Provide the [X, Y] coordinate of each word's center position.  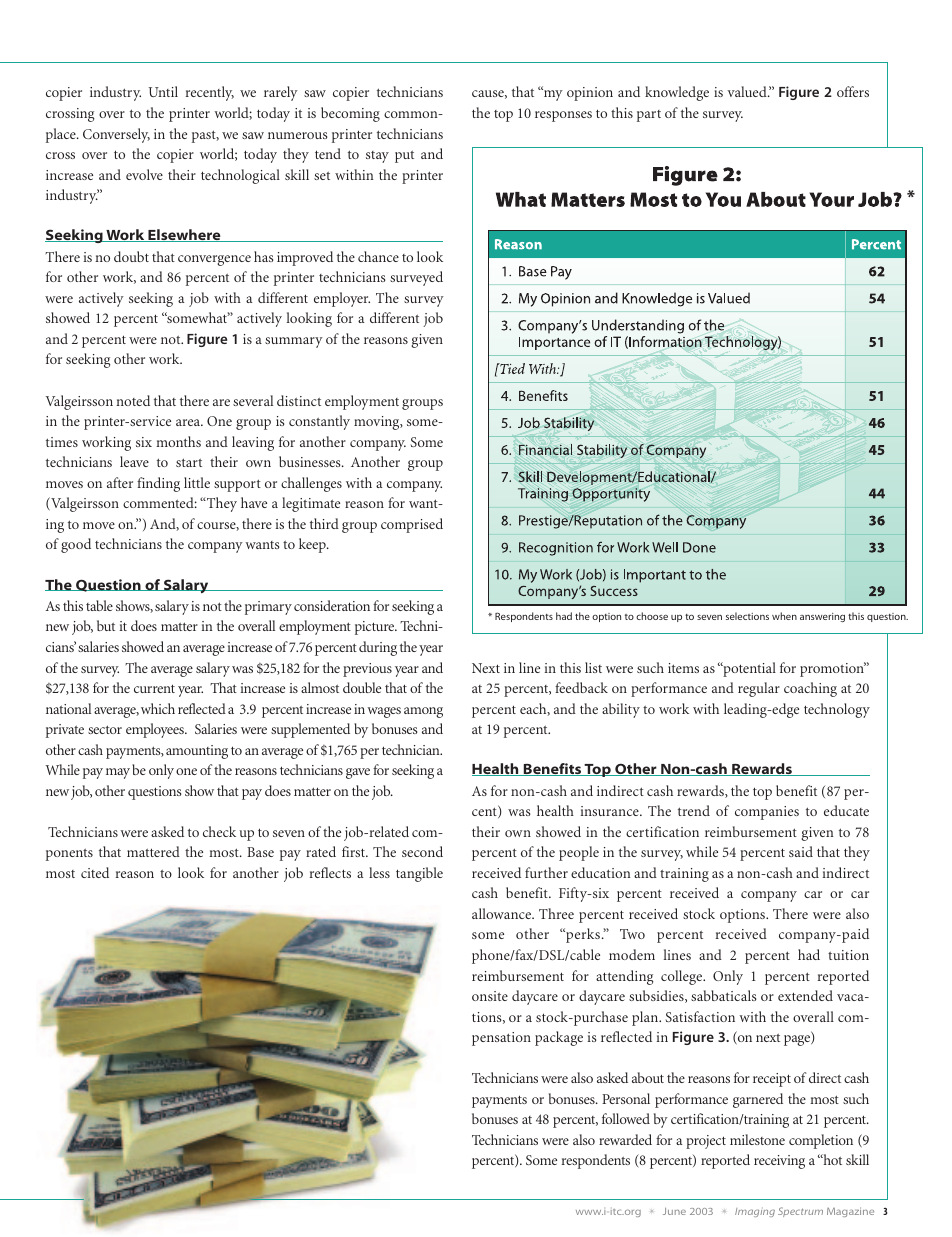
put [404, 157]
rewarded [625, 1139]
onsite [490, 996]
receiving [779, 1162]
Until [163, 91]
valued [748, 91]
